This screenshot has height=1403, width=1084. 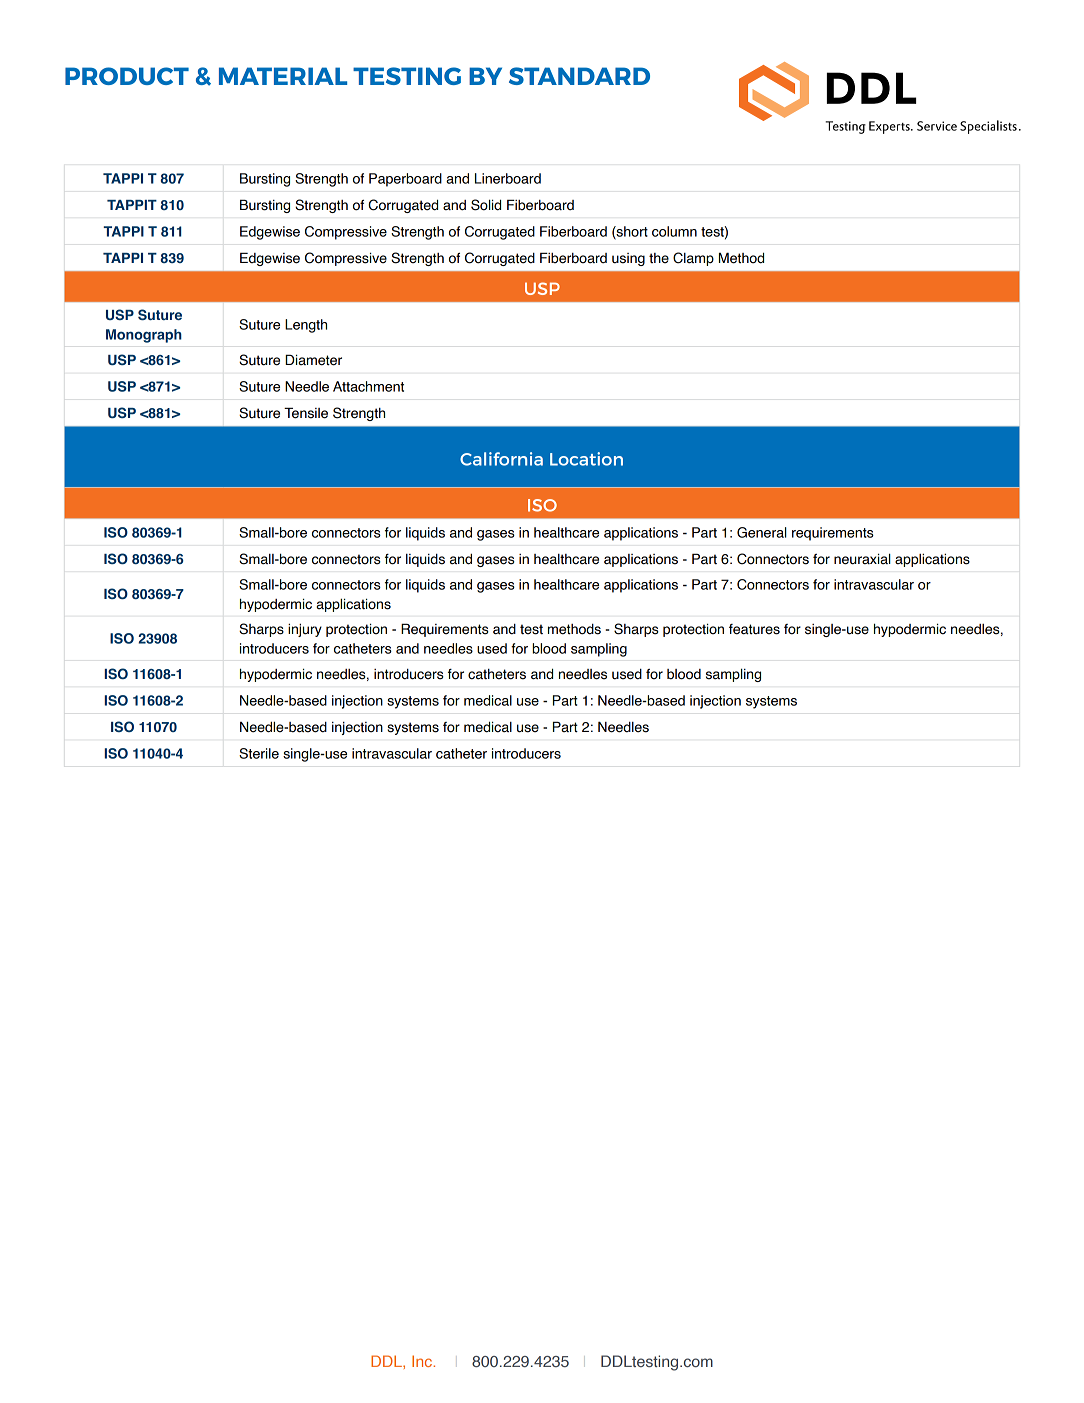 I want to click on PRODUCT, so click(x=127, y=76).
